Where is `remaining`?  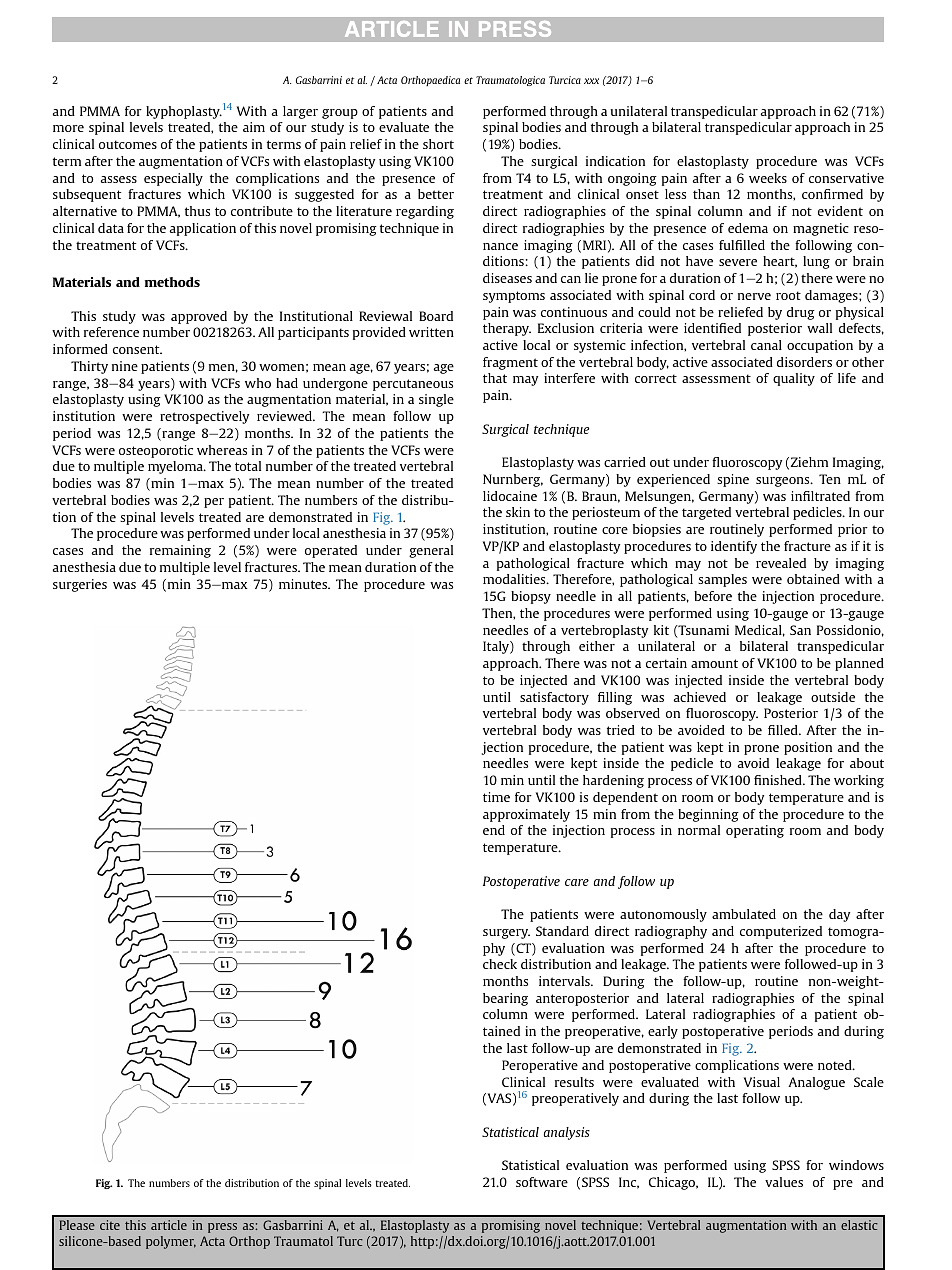 remaining is located at coordinates (180, 551).
